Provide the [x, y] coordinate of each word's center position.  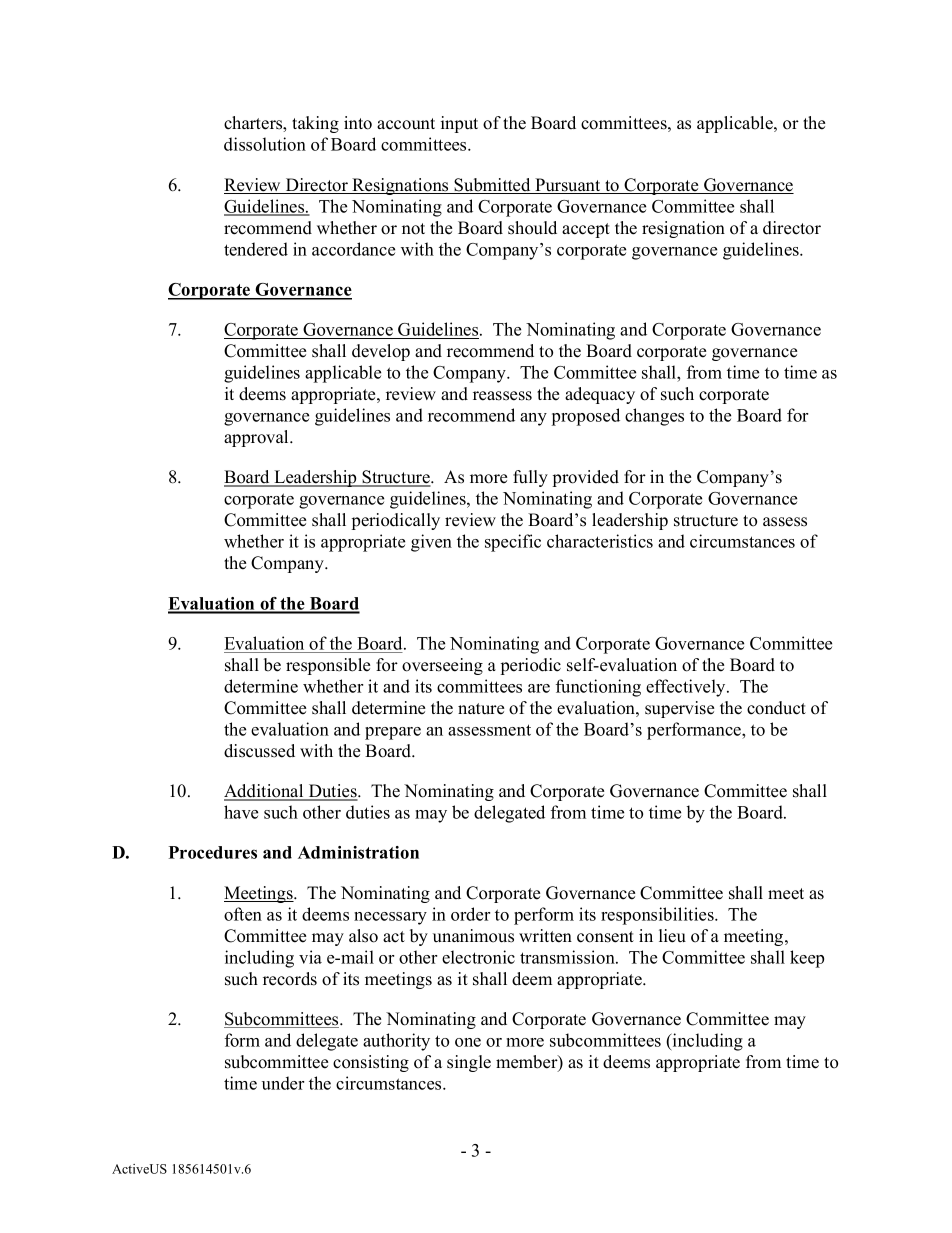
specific [513, 543]
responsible [328, 666]
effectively [687, 688]
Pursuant [568, 186]
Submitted [492, 186]
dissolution [265, 144]
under [283, 1083]
